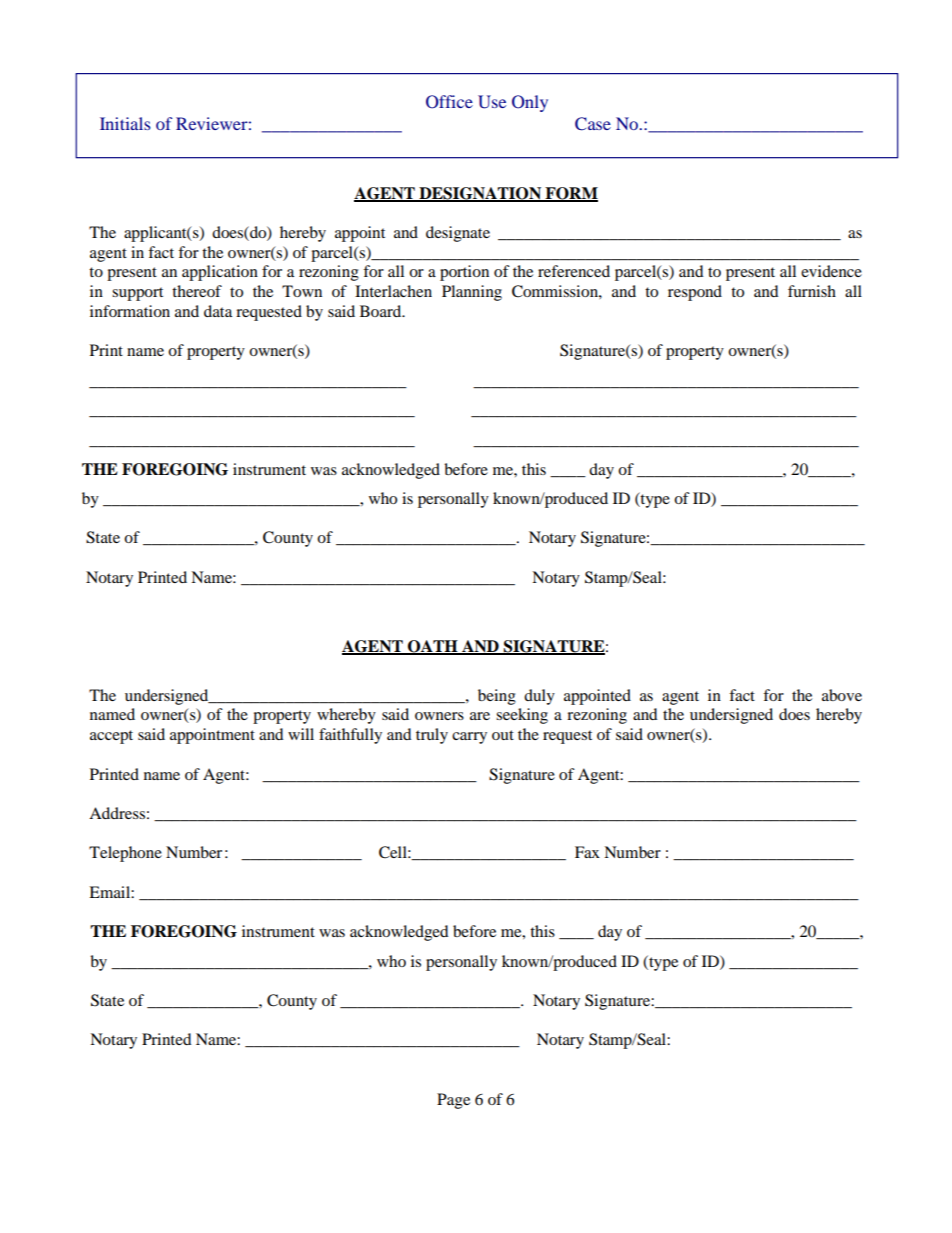  What do you see at coordinates (111, 737) in the page?
I see `accept` at bounding box center [111, 737].
